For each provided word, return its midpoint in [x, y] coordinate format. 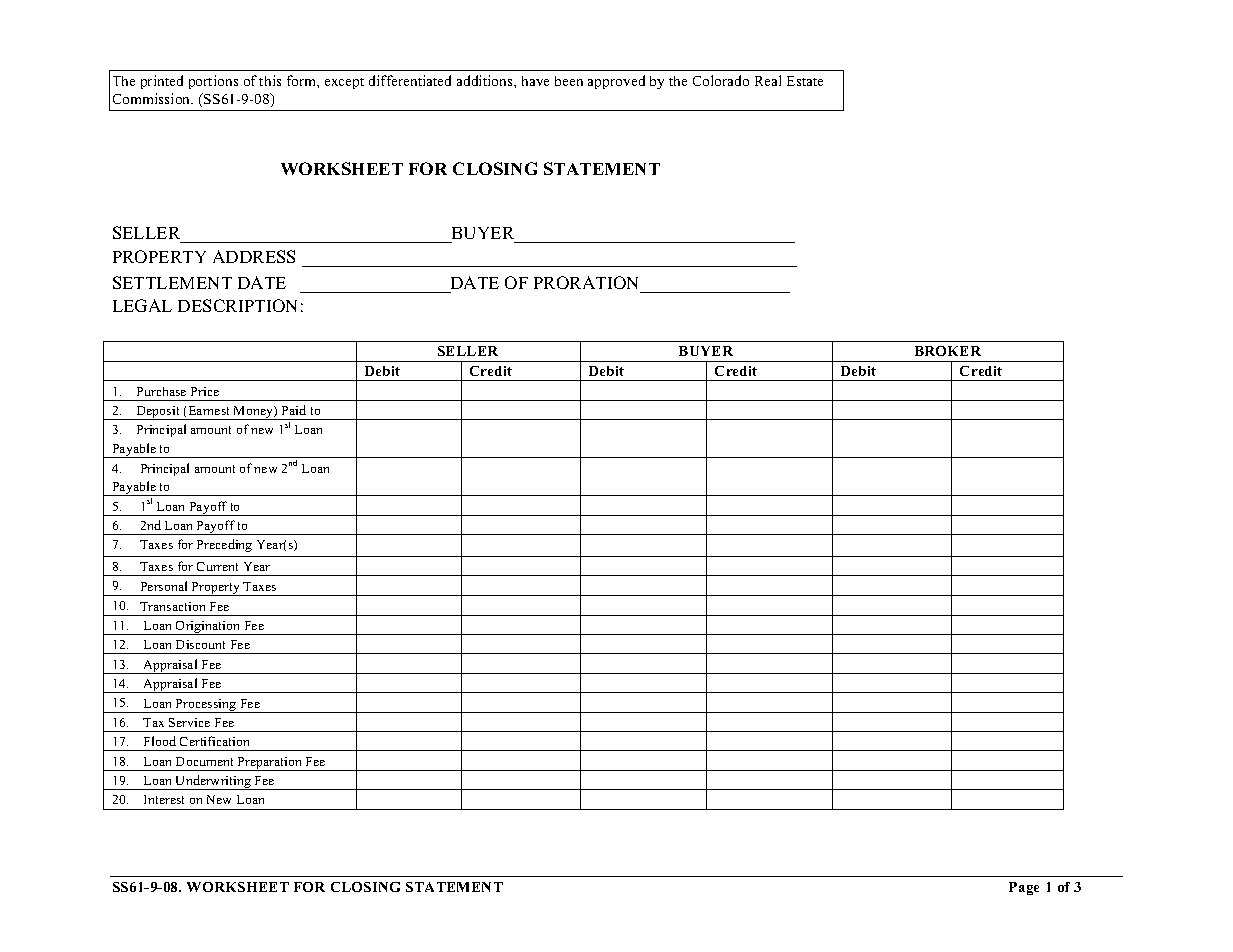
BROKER [948, 351]
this [270, 80]
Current [217, 566]
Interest [164, 799]
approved [616, 82]
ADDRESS [254, 256]
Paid [294, 410]
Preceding [224, 545]
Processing [206, 706]
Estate [805, 81]
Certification [214, 741]
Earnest [209, 410]
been [569, 81]
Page [1024, 888]
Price [205, 391]
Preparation [270, 764]
